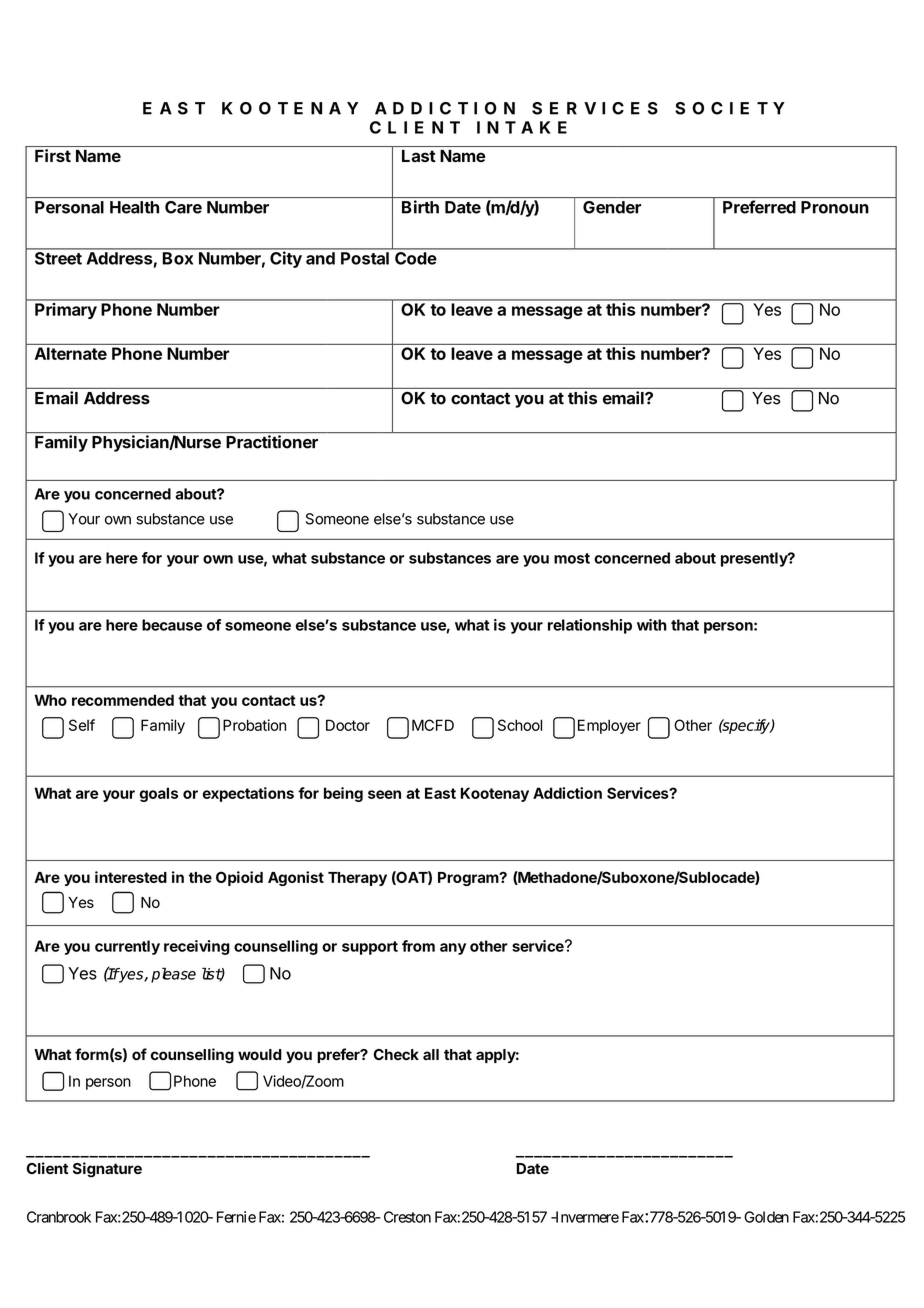  Describe the element at coordinates (835, 207) in the screenshot. I see `Pronoun` at that location.
